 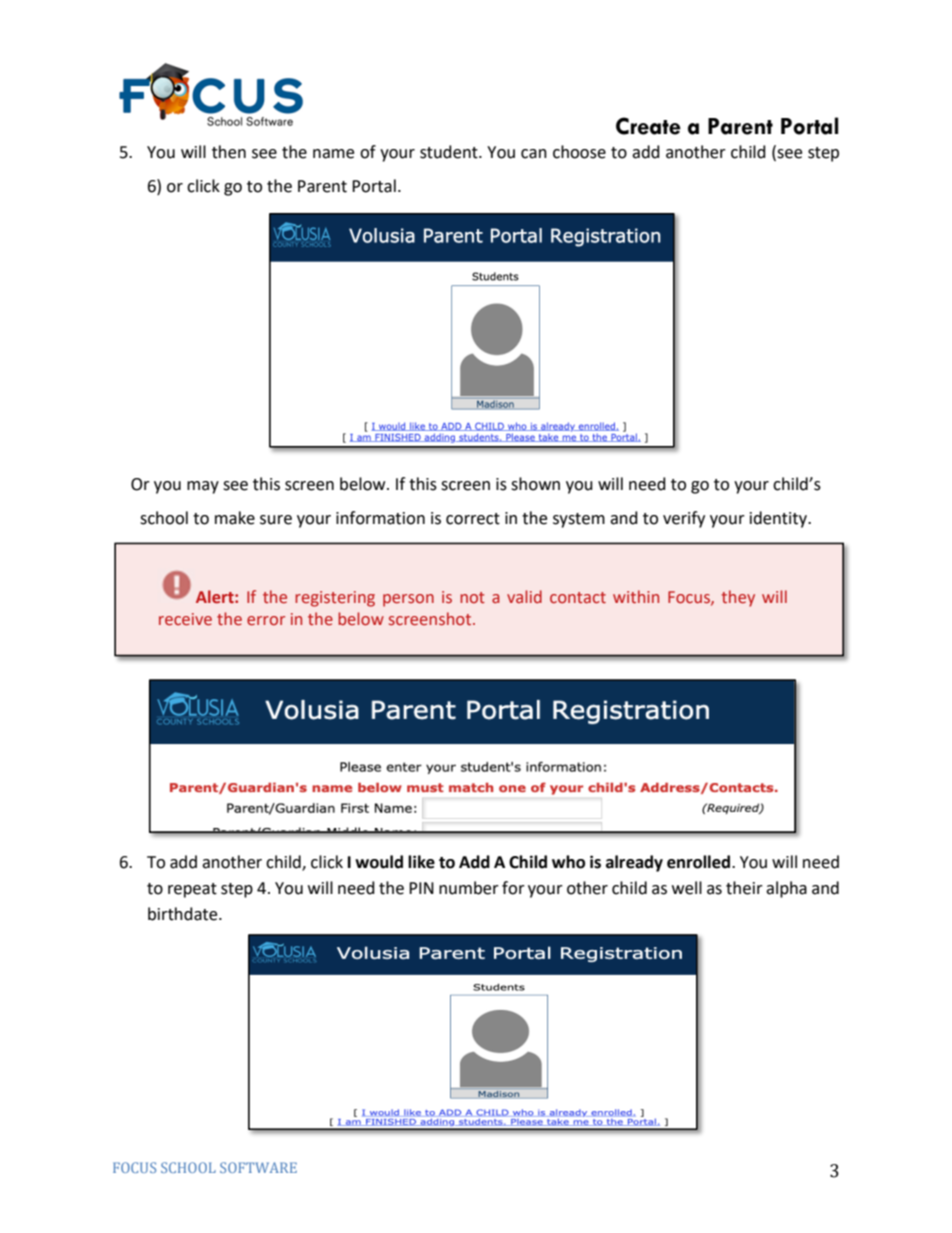 I want to click on Create, so click(x=648, y=126).
